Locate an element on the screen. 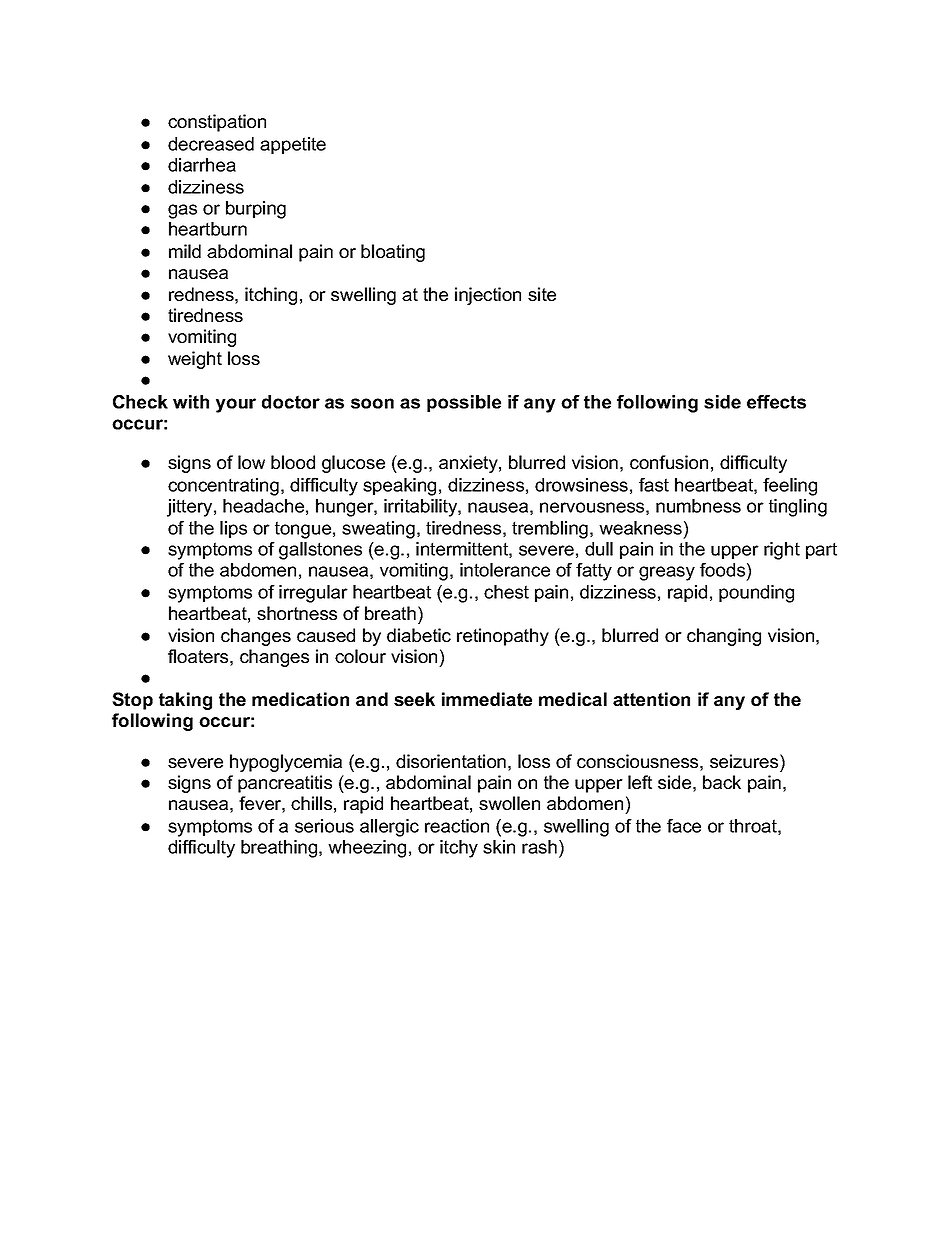  site is located at coordinates (542, 294).
